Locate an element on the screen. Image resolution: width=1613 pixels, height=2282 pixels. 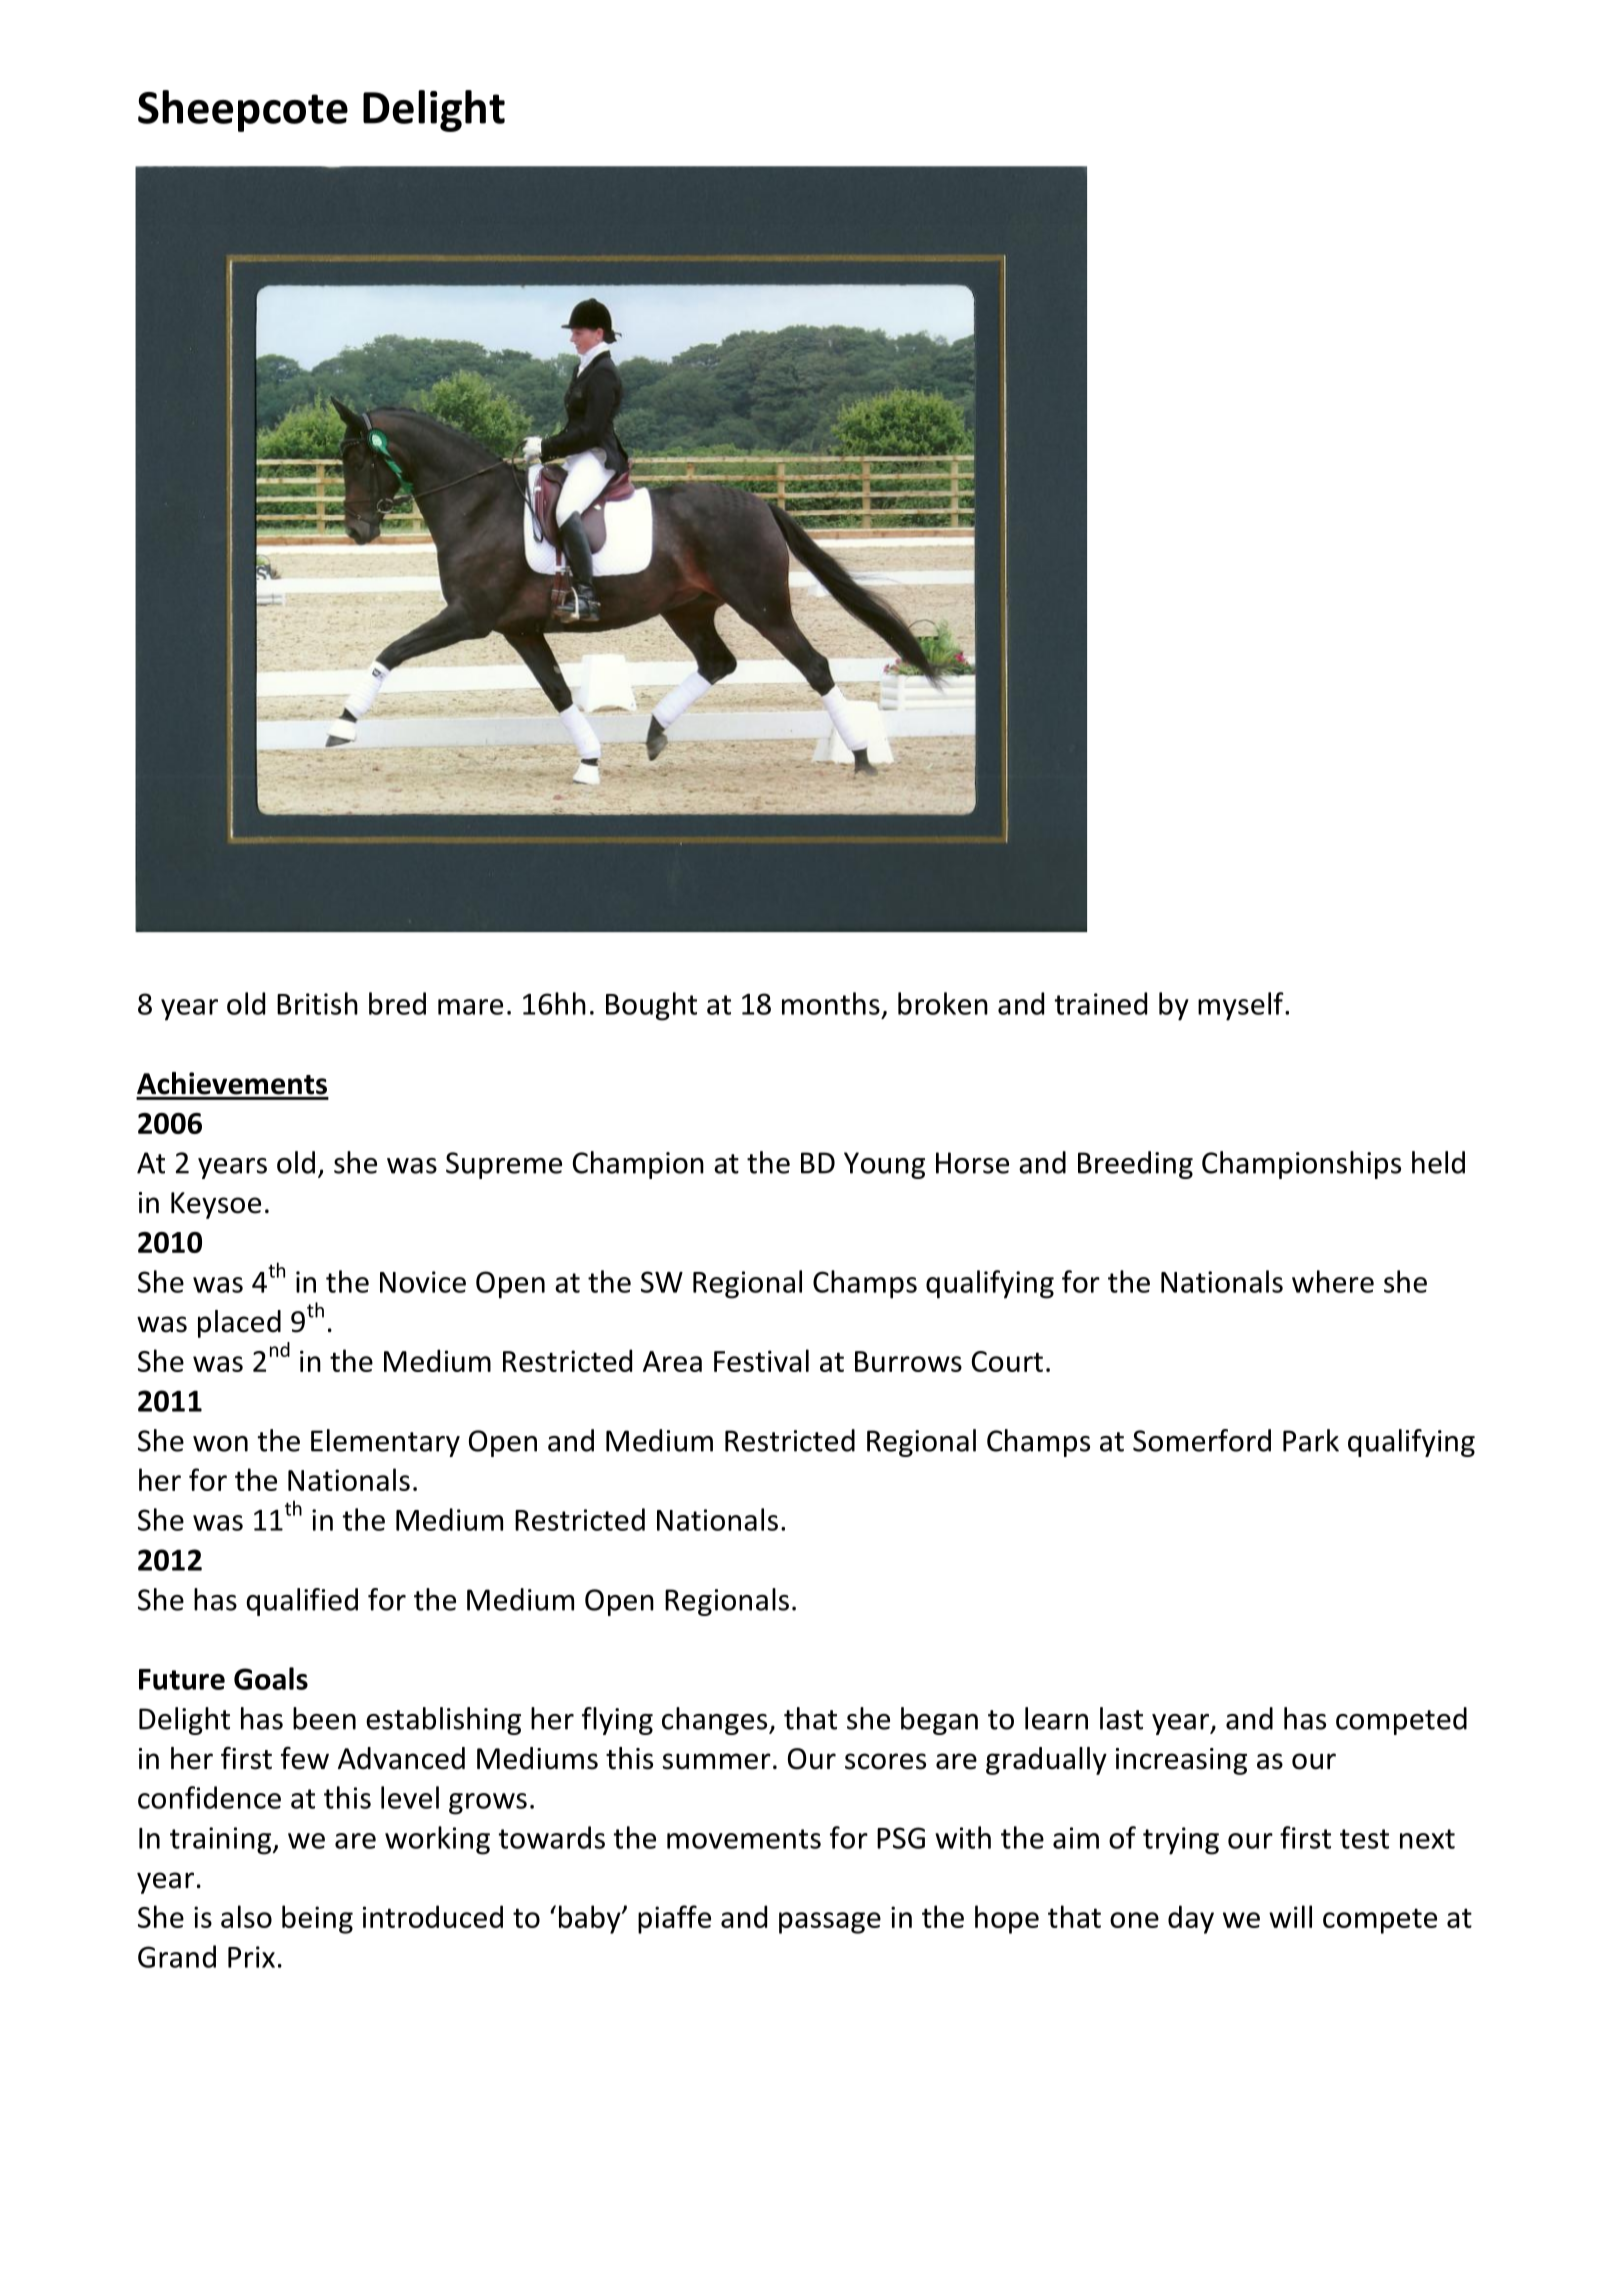
myself is located at coordinates (1242, 1006).
